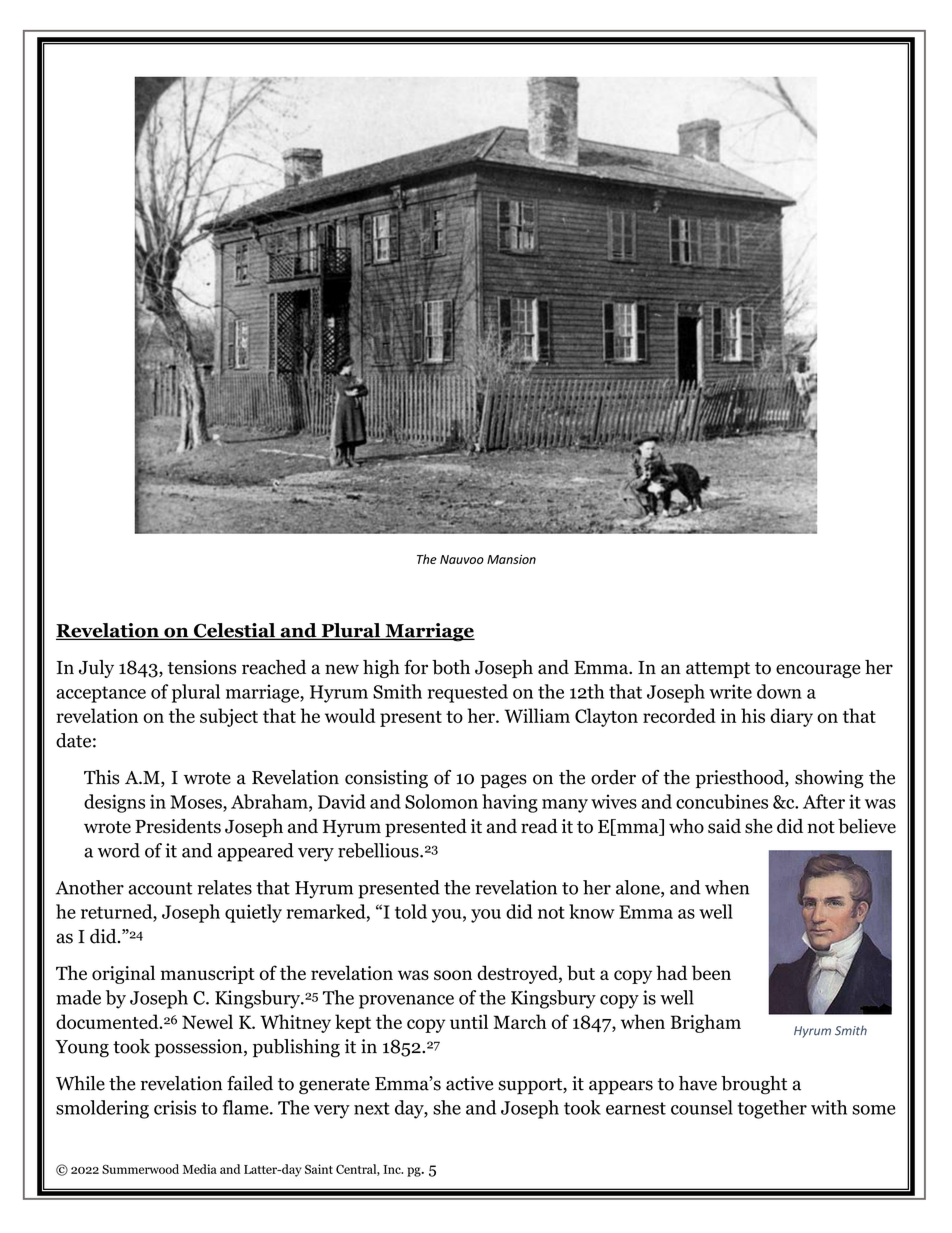 This screenshot has width=952, height=1233. Describe the element at coordinates (234, 631) in the screenshot. I see `Celestial` at that location.
